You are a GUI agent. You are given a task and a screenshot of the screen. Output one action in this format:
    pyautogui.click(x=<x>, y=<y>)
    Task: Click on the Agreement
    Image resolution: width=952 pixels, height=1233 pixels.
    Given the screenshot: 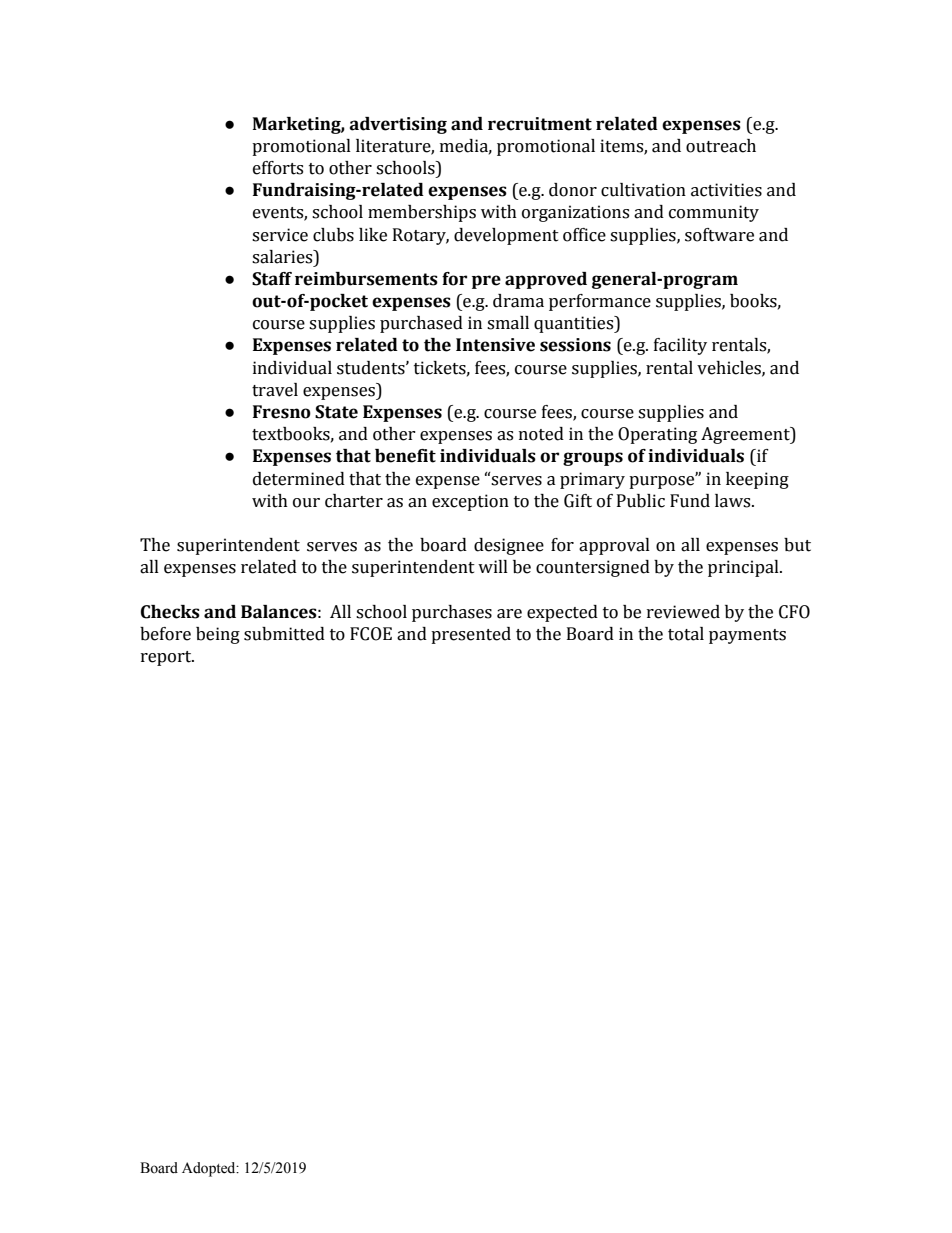 What is the action you would take?
    pyautogui.click(x=746, y=435)
